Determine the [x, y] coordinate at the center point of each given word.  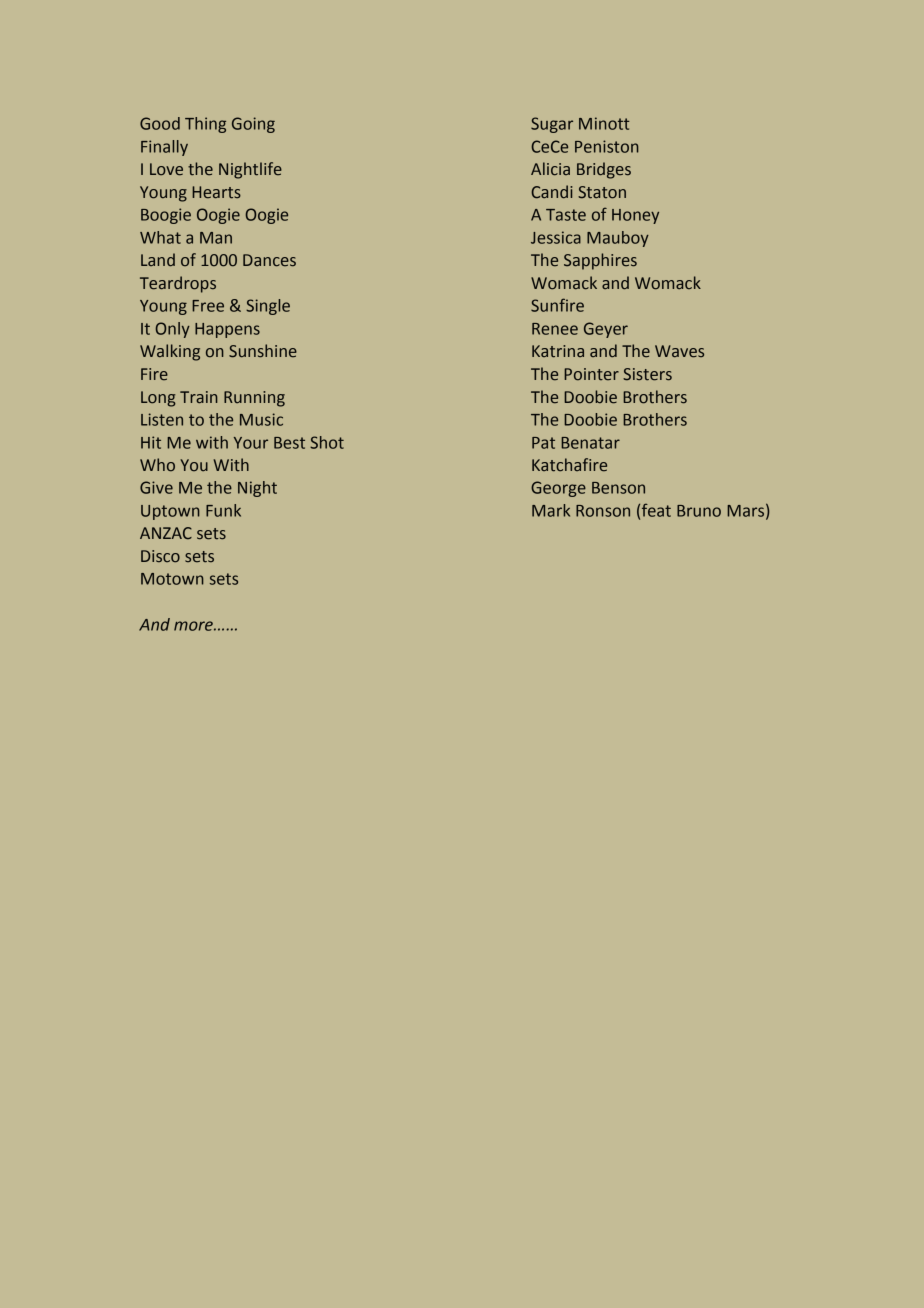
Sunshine [263, 351]
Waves [679, 351]
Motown [172, 579]
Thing [205, 125]
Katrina [558, 351]
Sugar [552, 125]
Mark [551, 510]
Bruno [699, 511]
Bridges [604, 170]
